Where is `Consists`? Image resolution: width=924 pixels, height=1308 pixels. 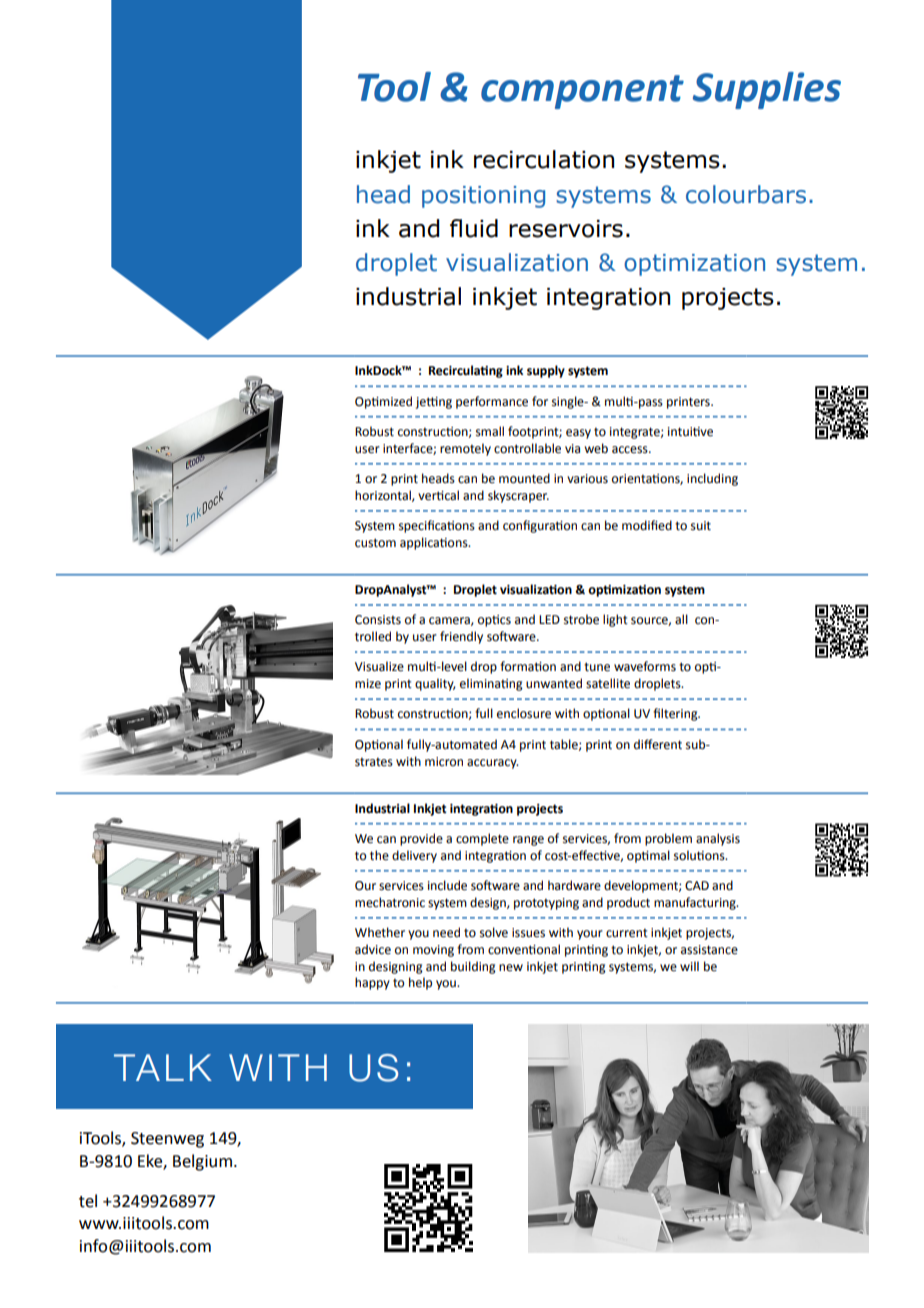
Consists is located at coordinates (378, 620).
